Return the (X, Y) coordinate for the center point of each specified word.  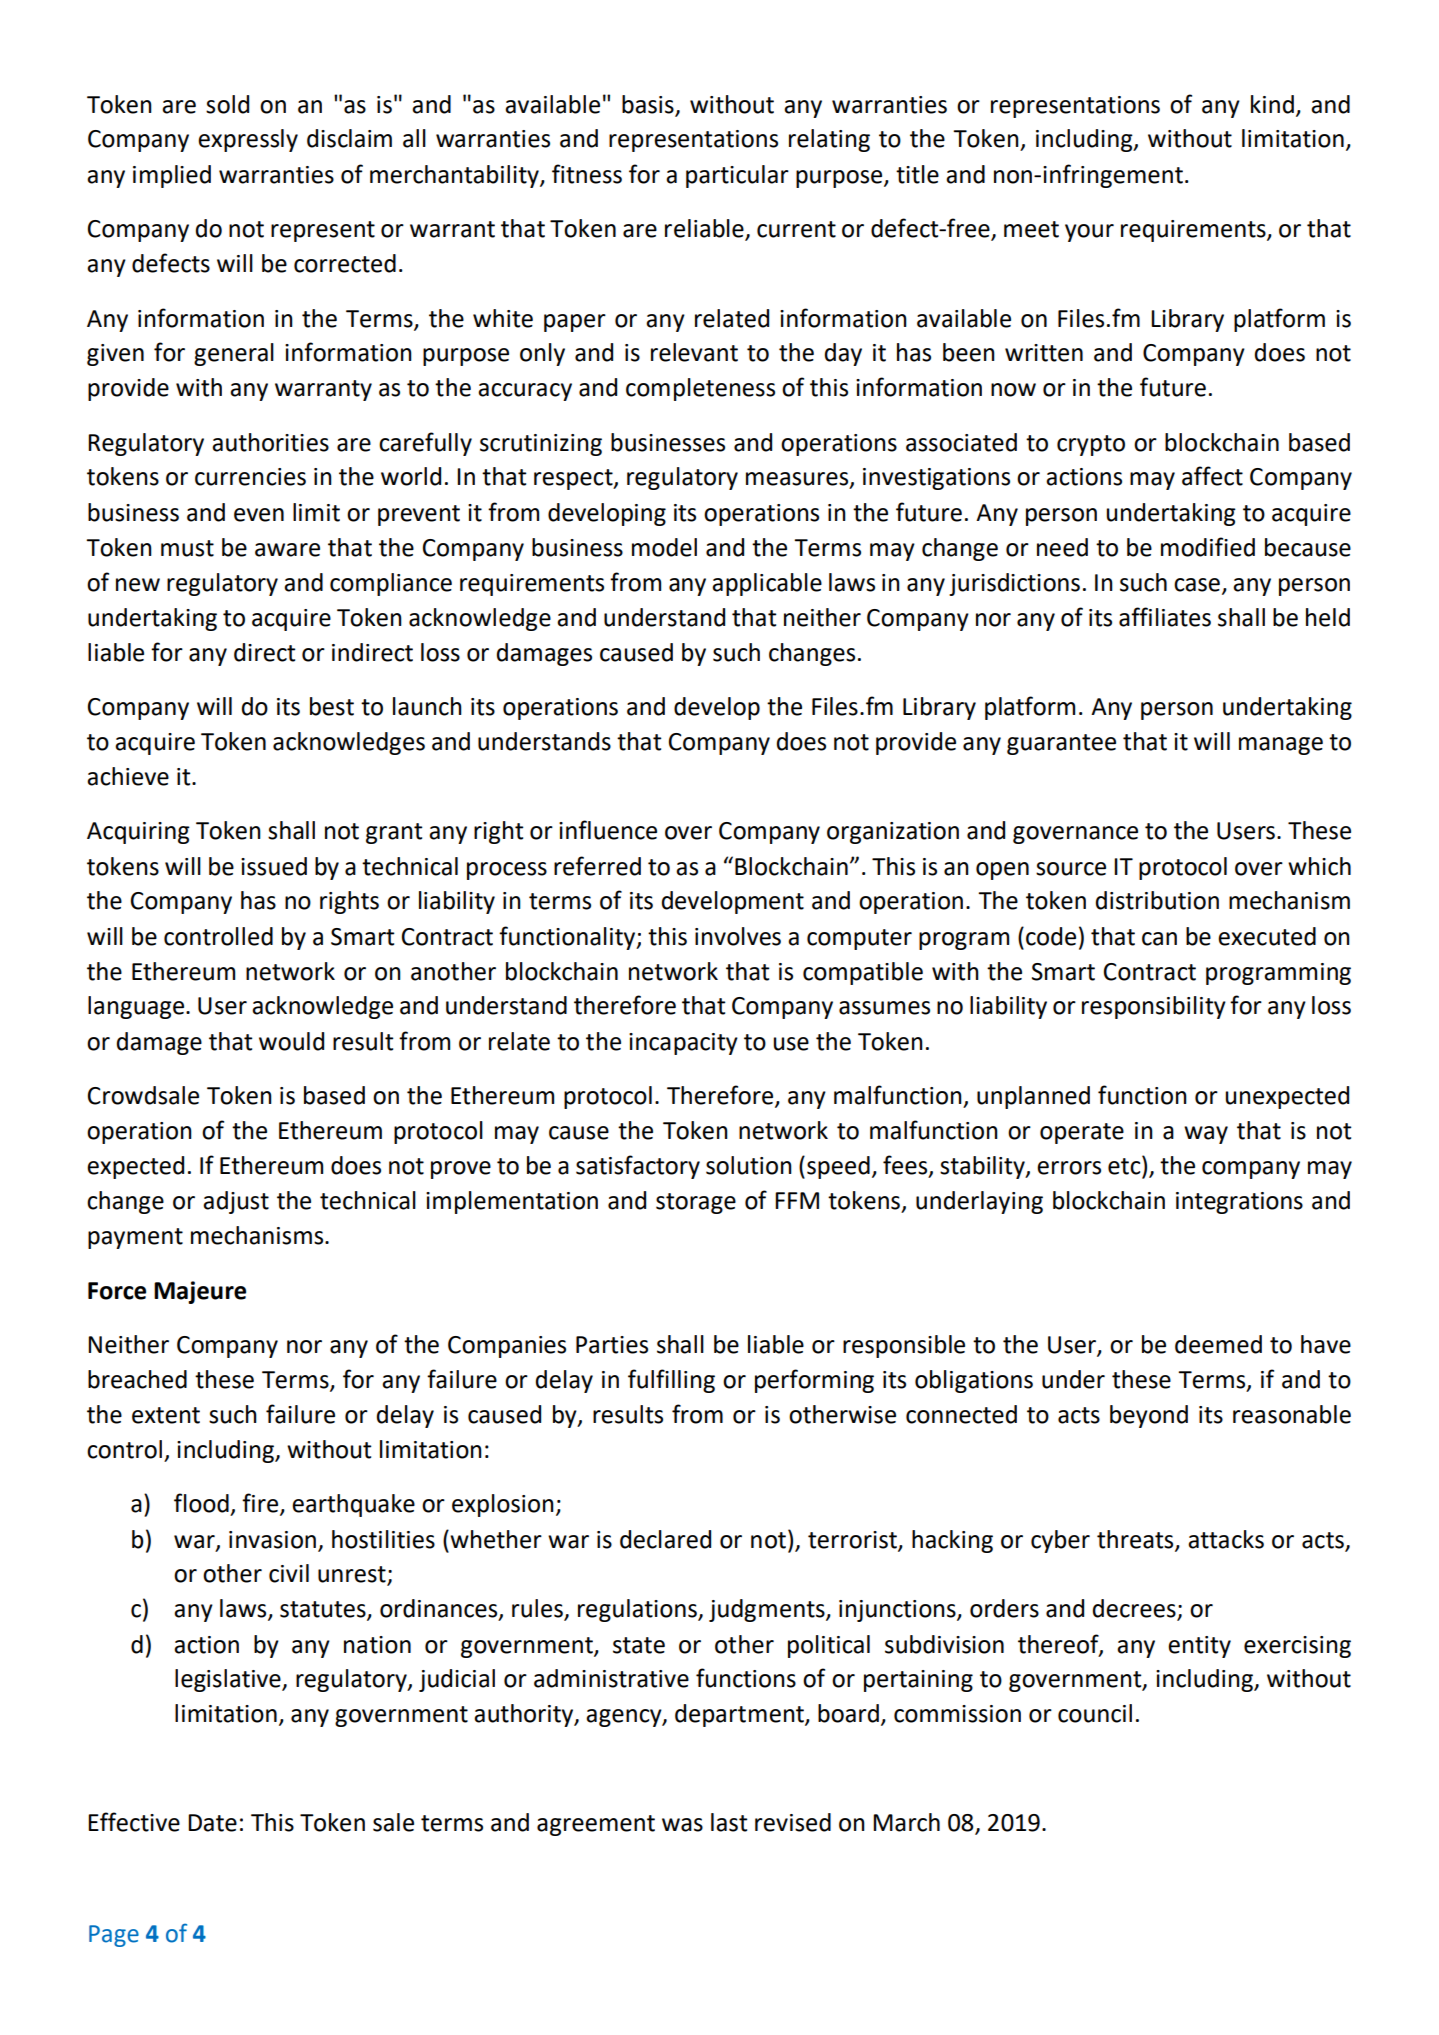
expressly (248, 140)
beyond (1149, 1416)
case (1197, 585)
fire (261, 1504)
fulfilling (671, 1381)
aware (287, 550)
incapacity (683, 1044)
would (291, 1041)
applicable (767, 584)
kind (1272, 104)
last (729, 1822)
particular (737, 176)
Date (212, 1823)
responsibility (1154, 1007)
